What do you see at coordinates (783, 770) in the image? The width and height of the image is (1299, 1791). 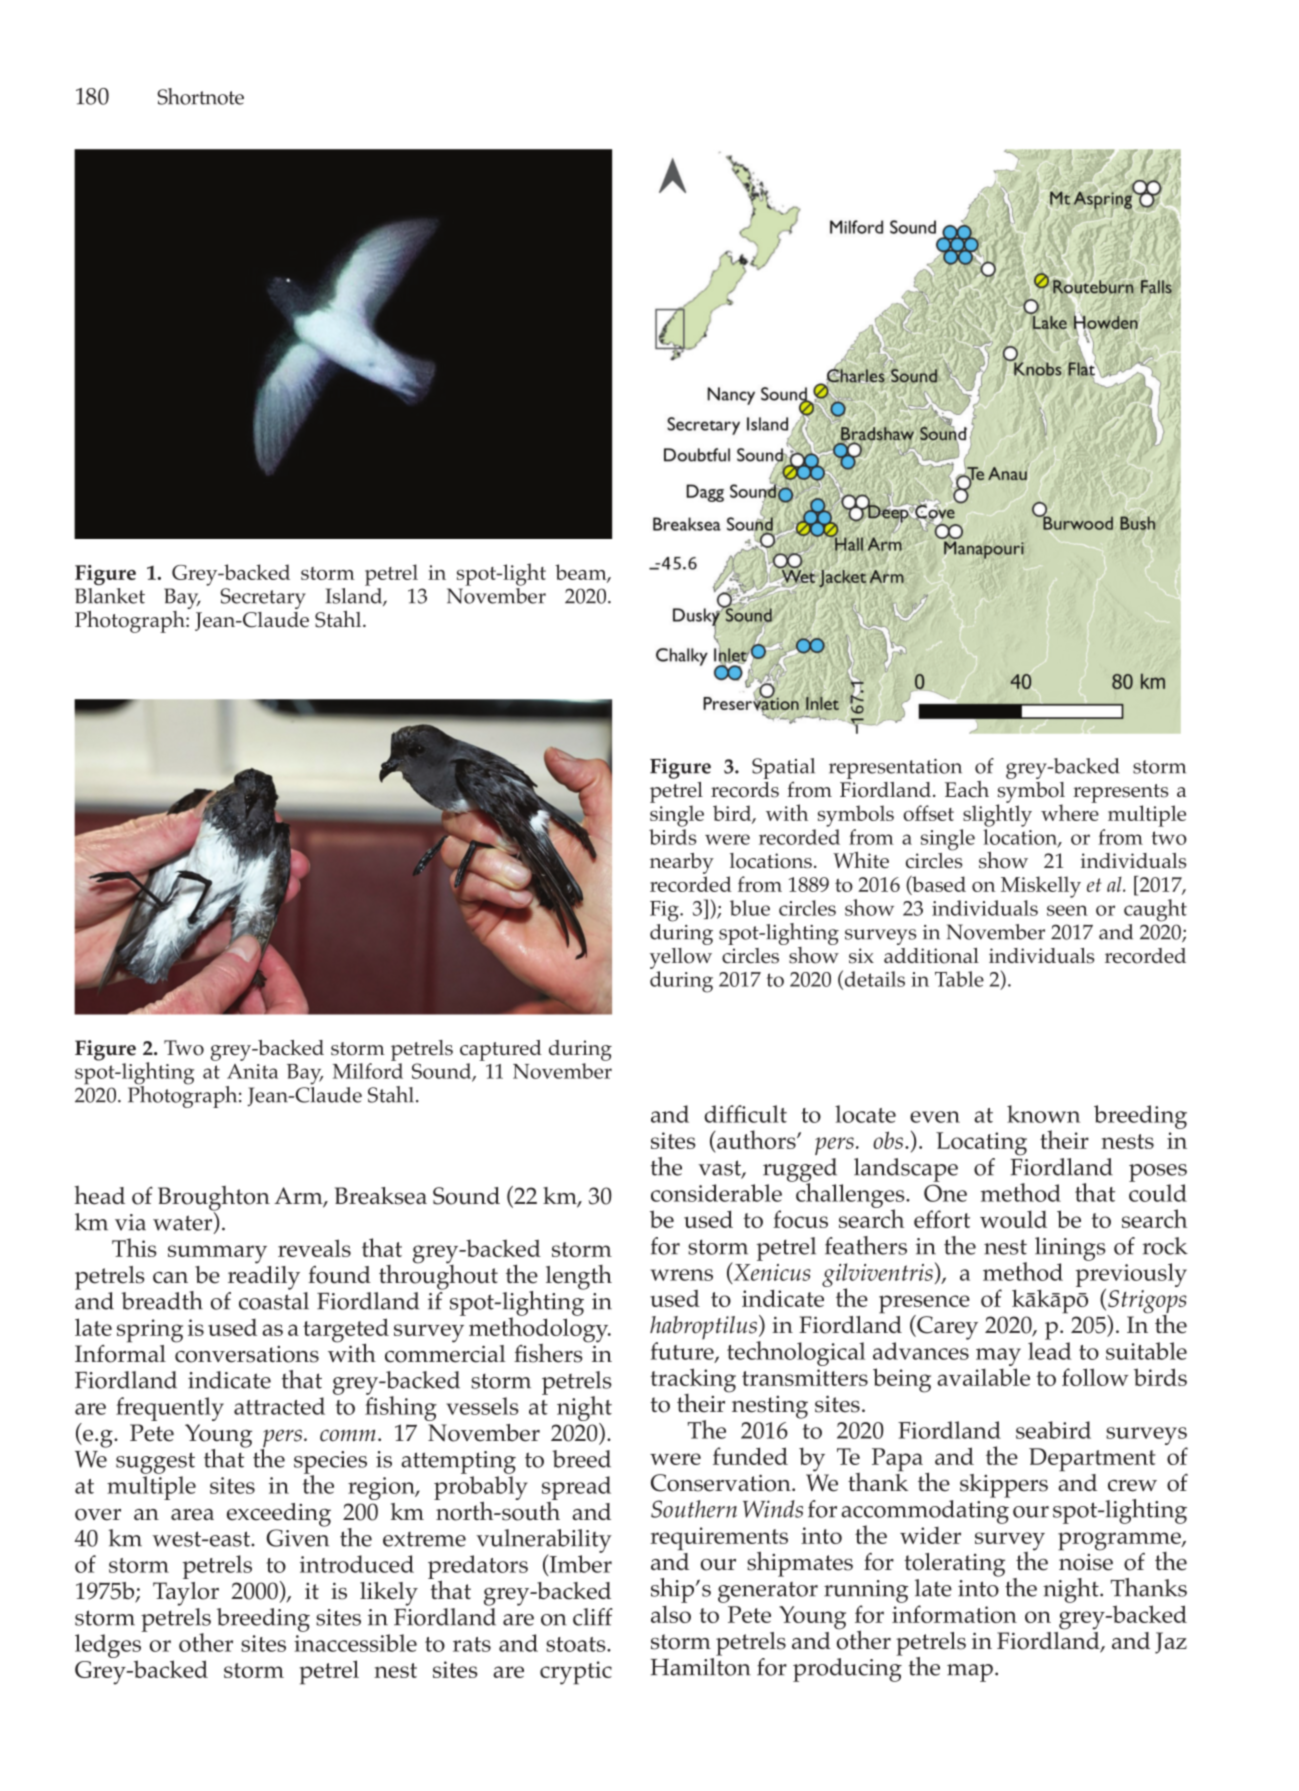 I see `Spatial` at bounding box center [783, 770].
